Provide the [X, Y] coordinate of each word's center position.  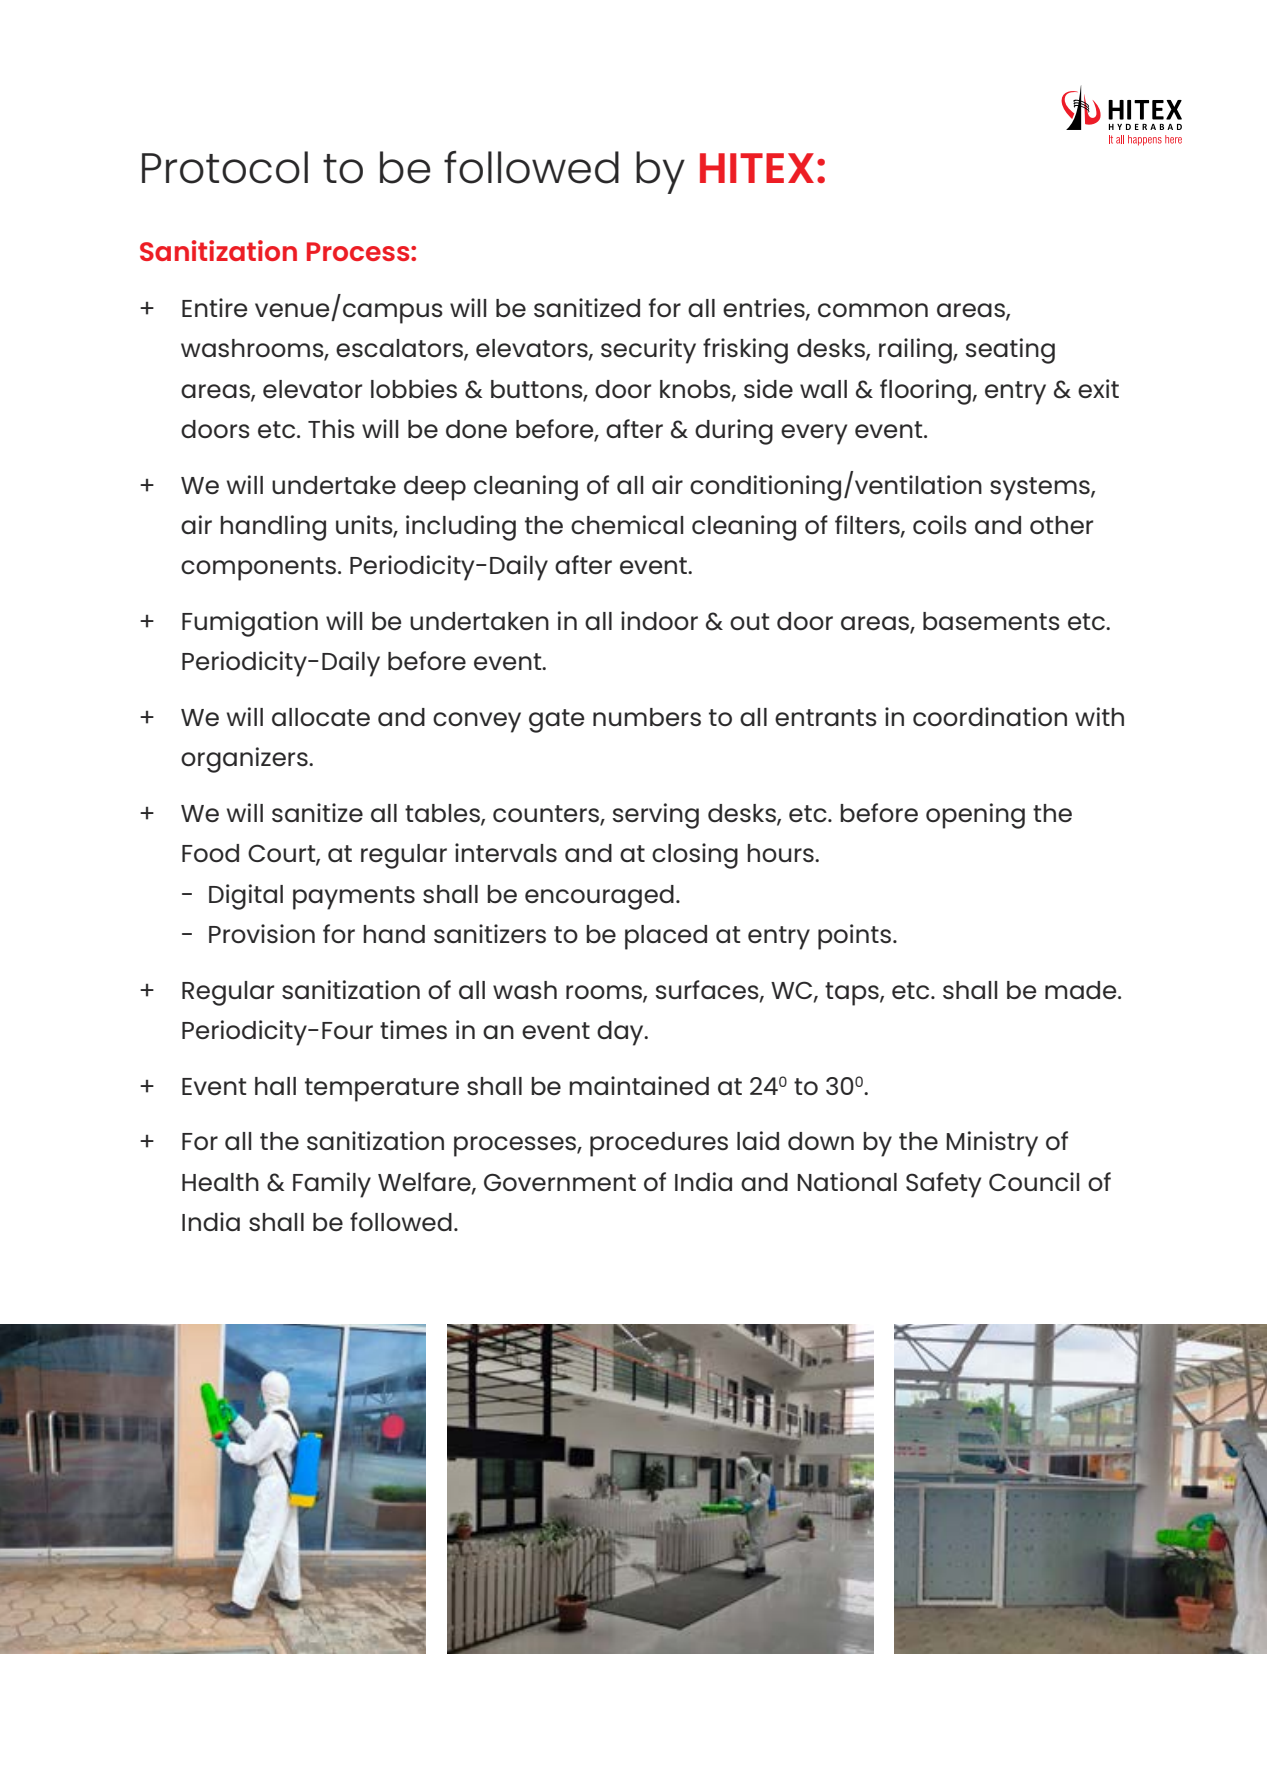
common [873, 310]
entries [765, 308]
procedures [659, 1144]
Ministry [992, 1144]
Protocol [225, 167]
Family [332, 1185]
